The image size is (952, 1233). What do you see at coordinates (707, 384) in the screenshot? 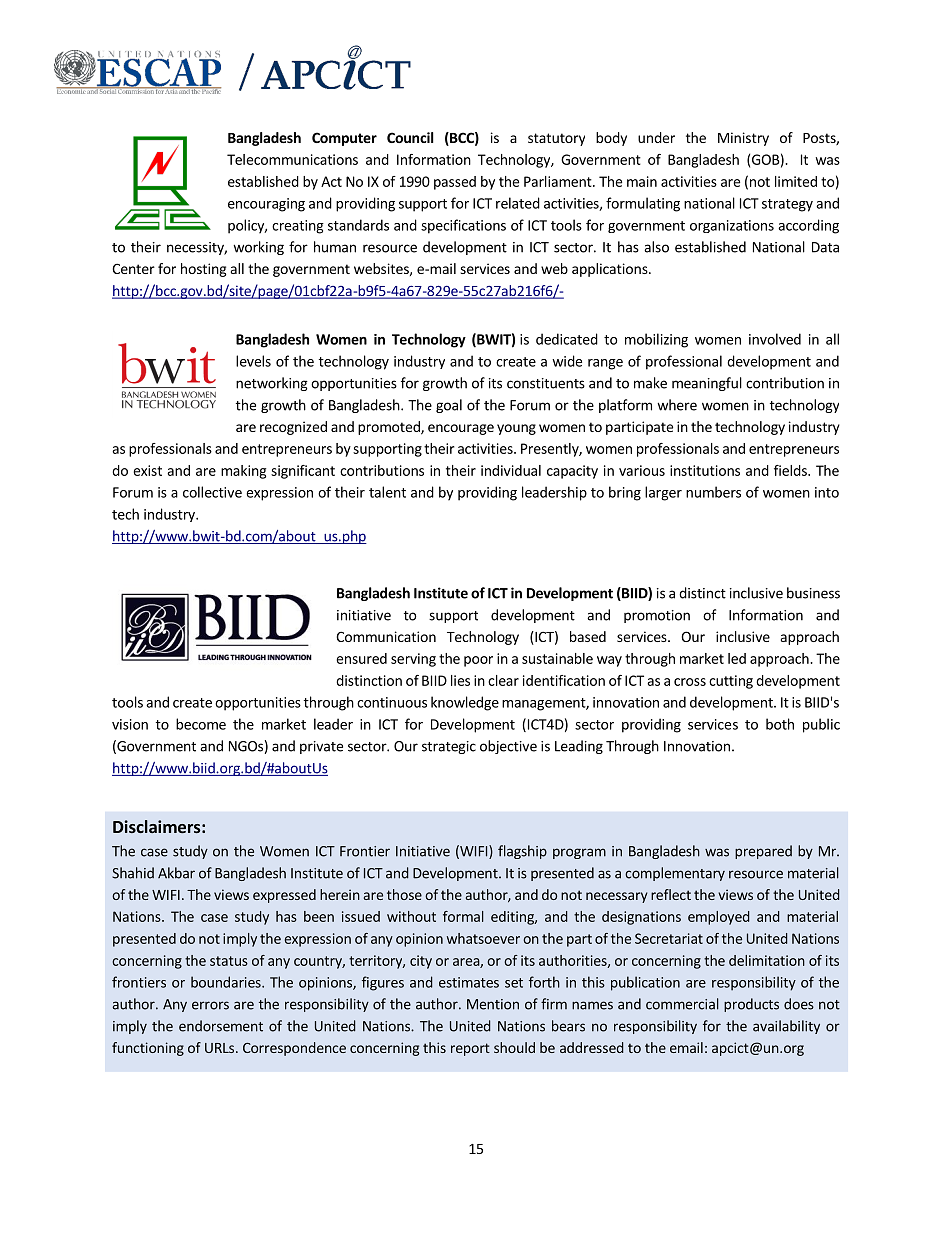
I see `meaningful` at bounding box center [707, 384].
